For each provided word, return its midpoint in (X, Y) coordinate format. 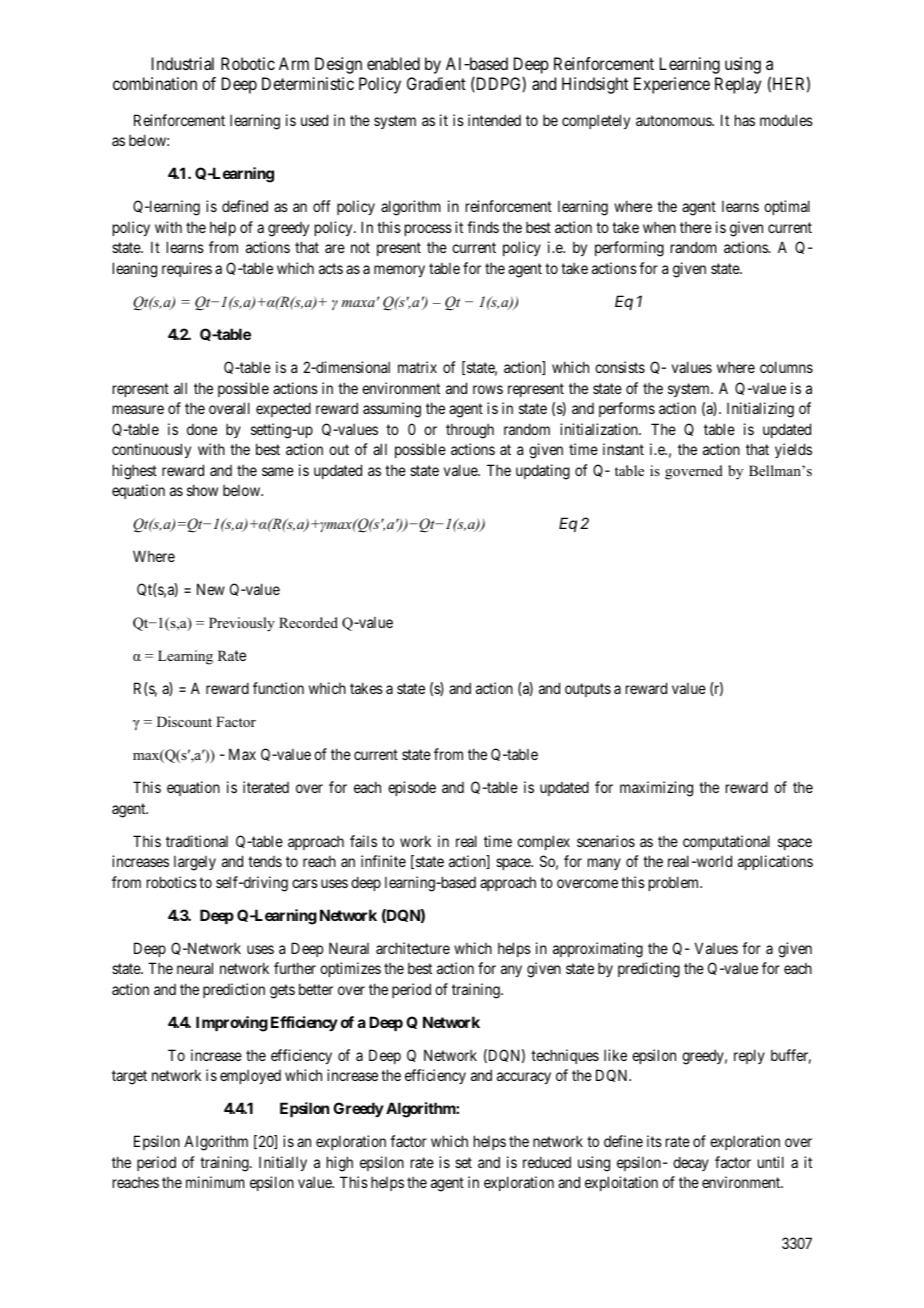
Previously (242, 624)
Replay (738, 85)
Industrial (183, 63)
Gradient (436, 83)
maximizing (656, 789)
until (771, 1162)
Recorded (308, 622)
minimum (215, 1182)
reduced (547, 1162)
